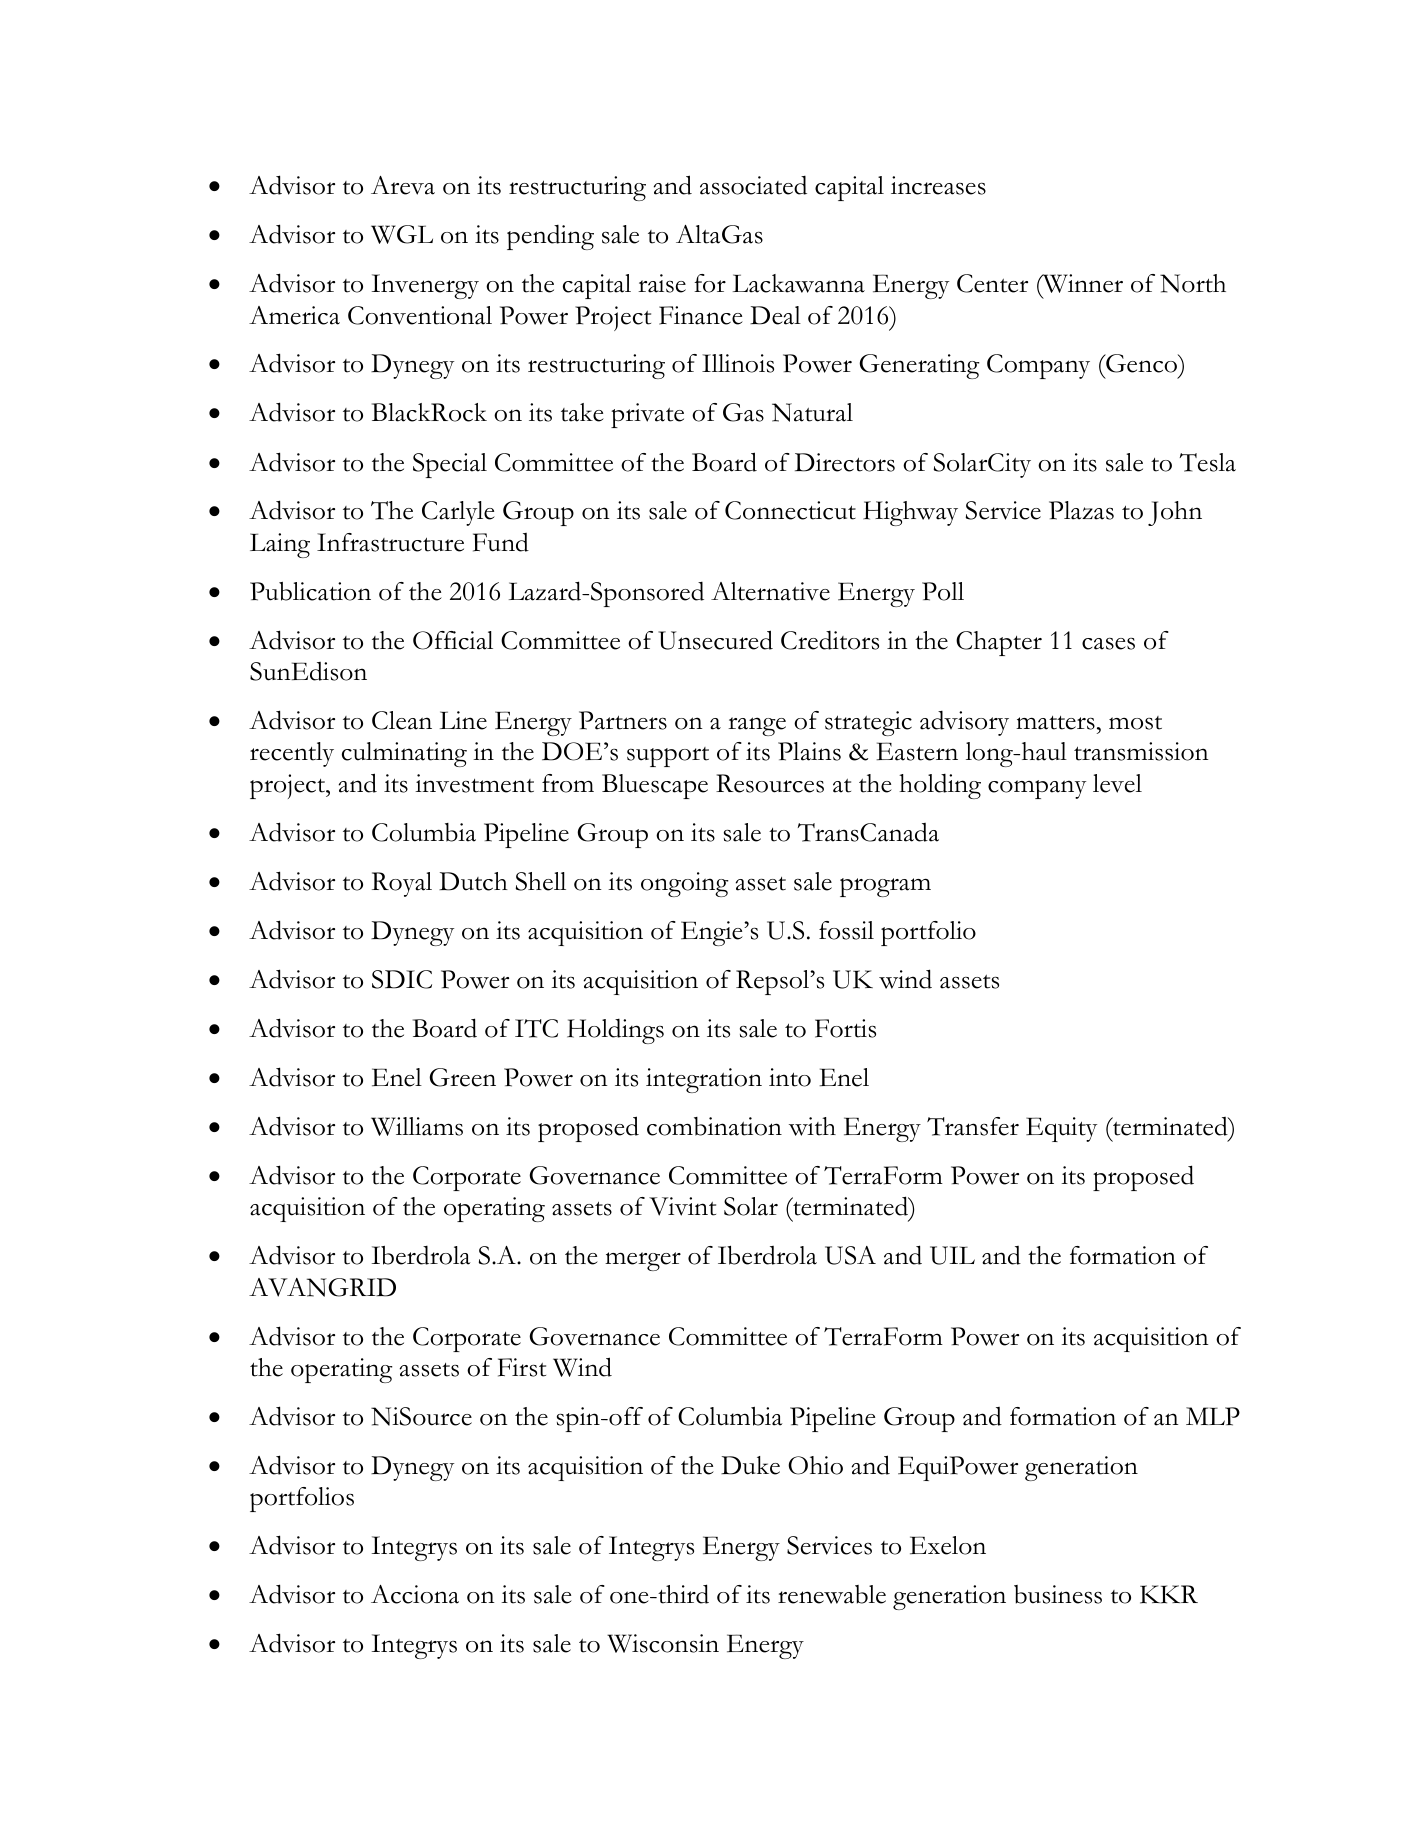  Describe the element at coordinates (663, 1643) in the document. I see `Wisconsin` at that location.
